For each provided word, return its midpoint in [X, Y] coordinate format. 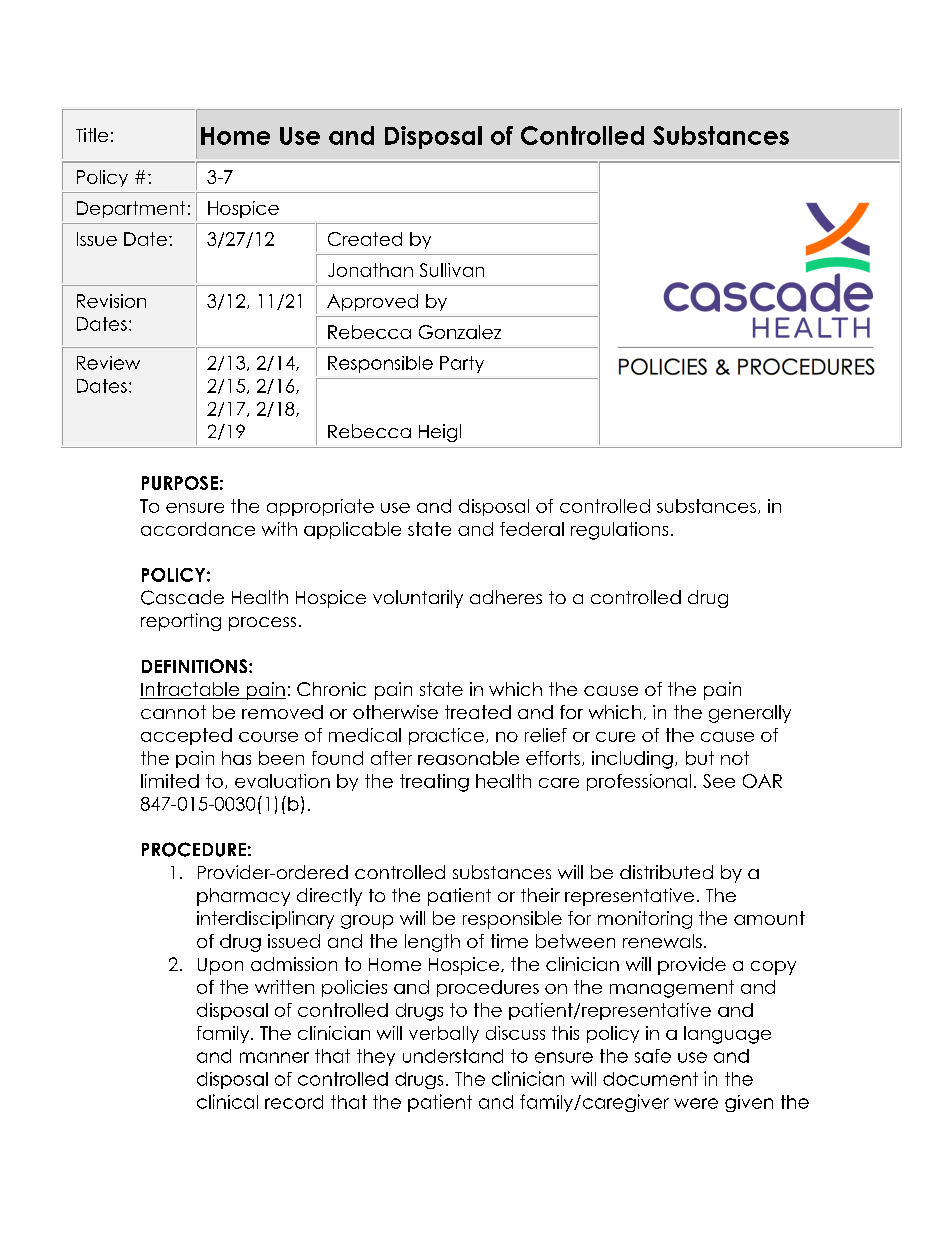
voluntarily [418, 599]
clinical [227, 1101]
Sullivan [452, 270]
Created [365, 239]
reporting [181, 622]
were [696, 1103]
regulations [619, 531]
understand [453, 1056]
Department [131, 209]
